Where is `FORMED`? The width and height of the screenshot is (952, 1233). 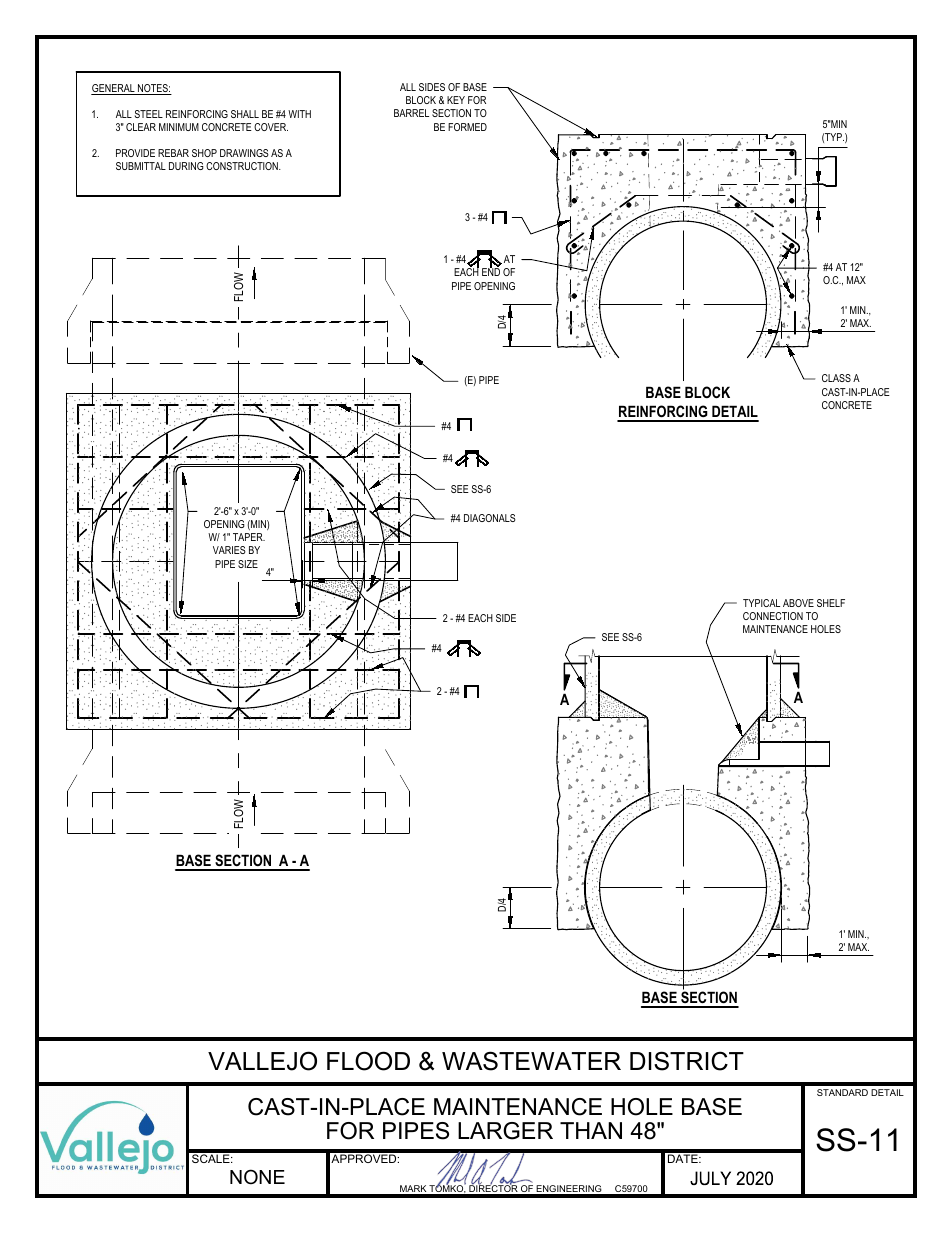 FORMED is located at coordinates (467, 127).
